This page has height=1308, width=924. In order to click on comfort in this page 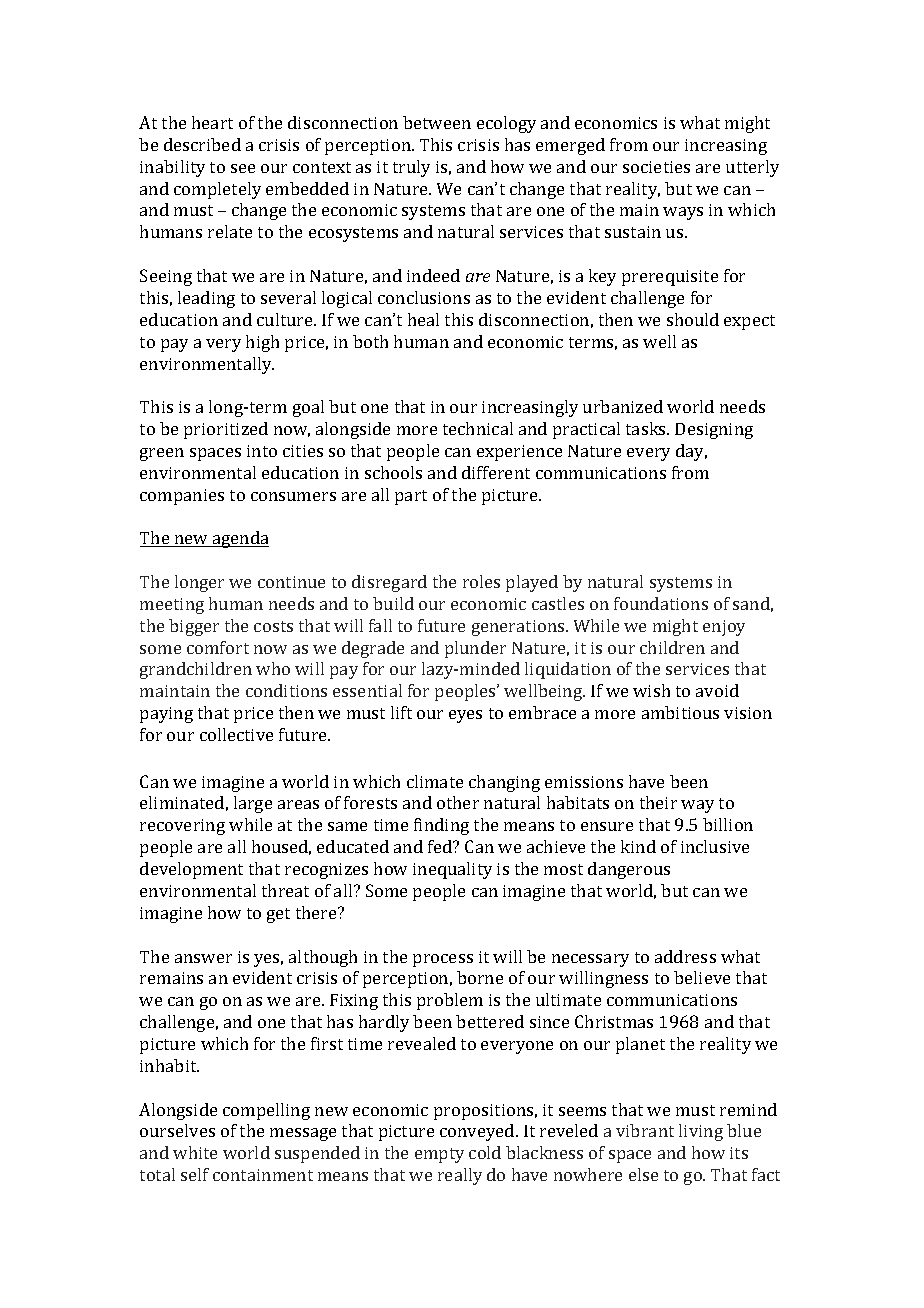, I will do `click(218, 647)`.
